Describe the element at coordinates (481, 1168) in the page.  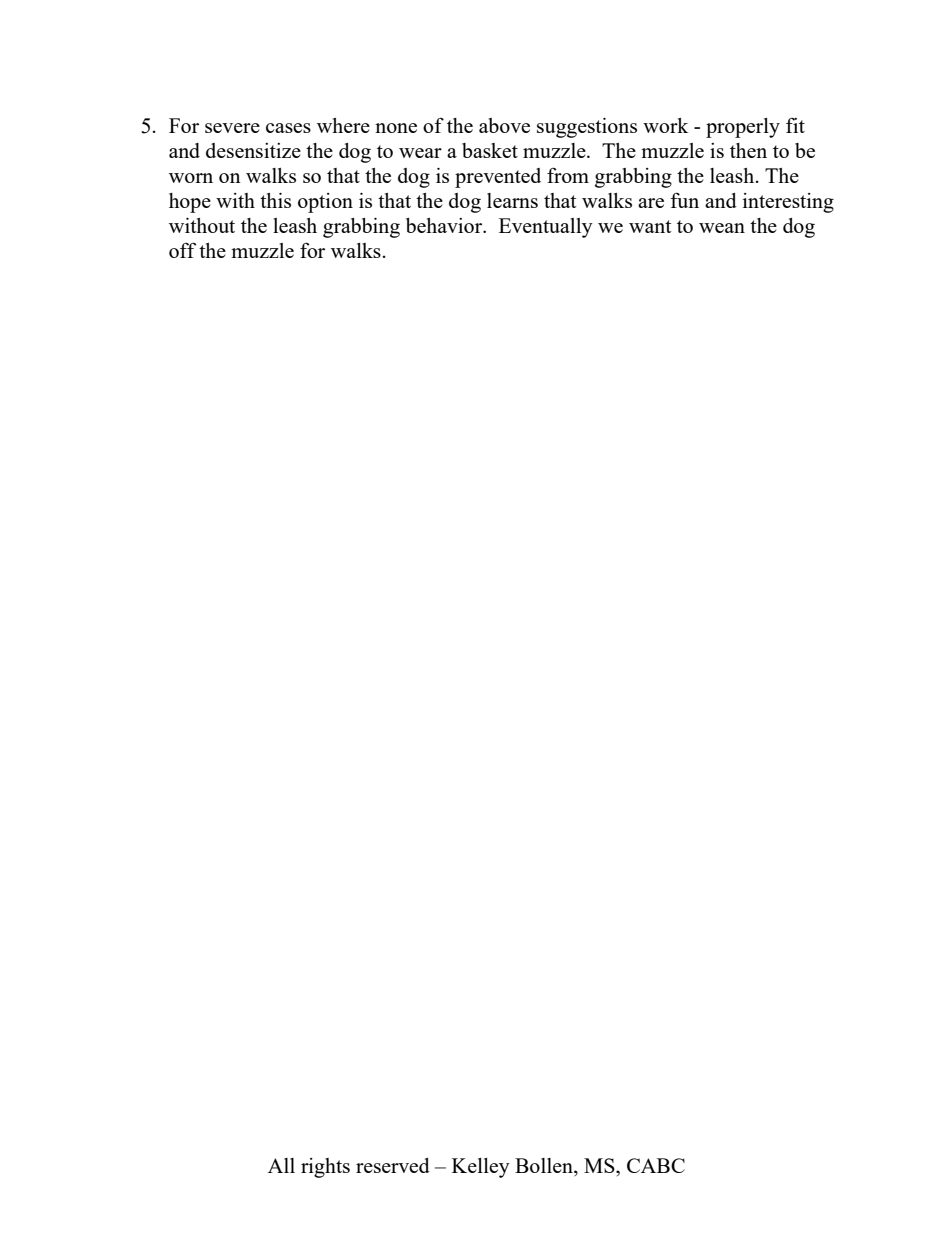
I see `Kelley` at that location.
